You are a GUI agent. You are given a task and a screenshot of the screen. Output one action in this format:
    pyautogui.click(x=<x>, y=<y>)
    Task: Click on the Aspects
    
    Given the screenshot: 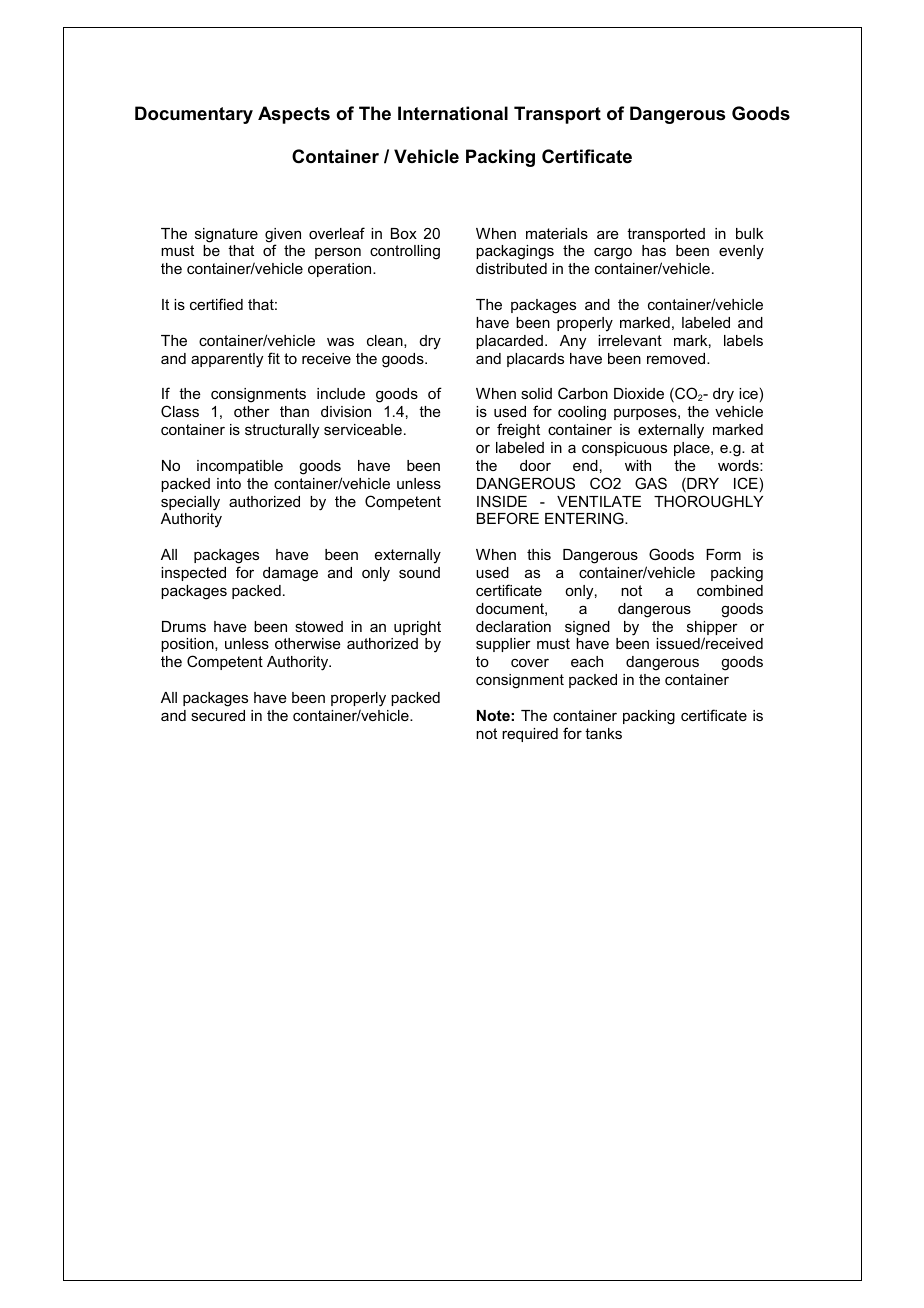 What is the action you would take?
    pyautogui.click(x=294, y=115)
